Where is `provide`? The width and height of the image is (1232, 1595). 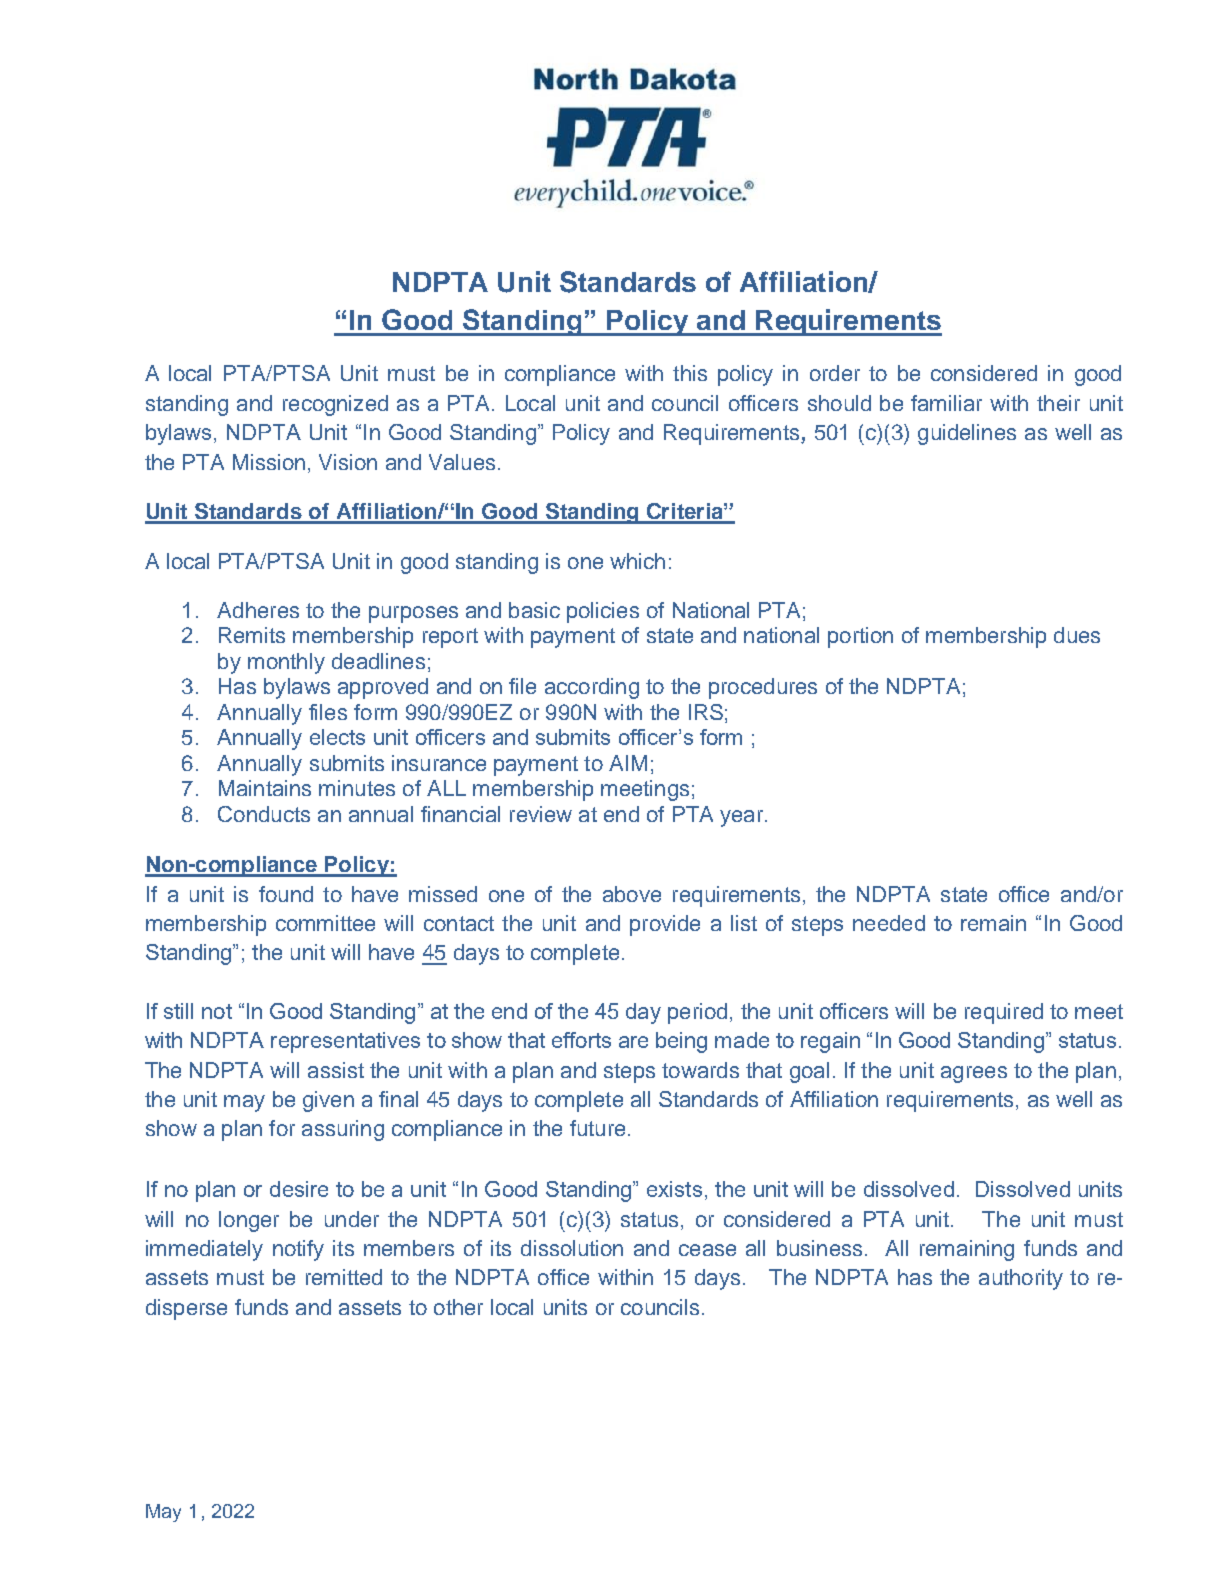 provide is located at coordinates (665, 925).
